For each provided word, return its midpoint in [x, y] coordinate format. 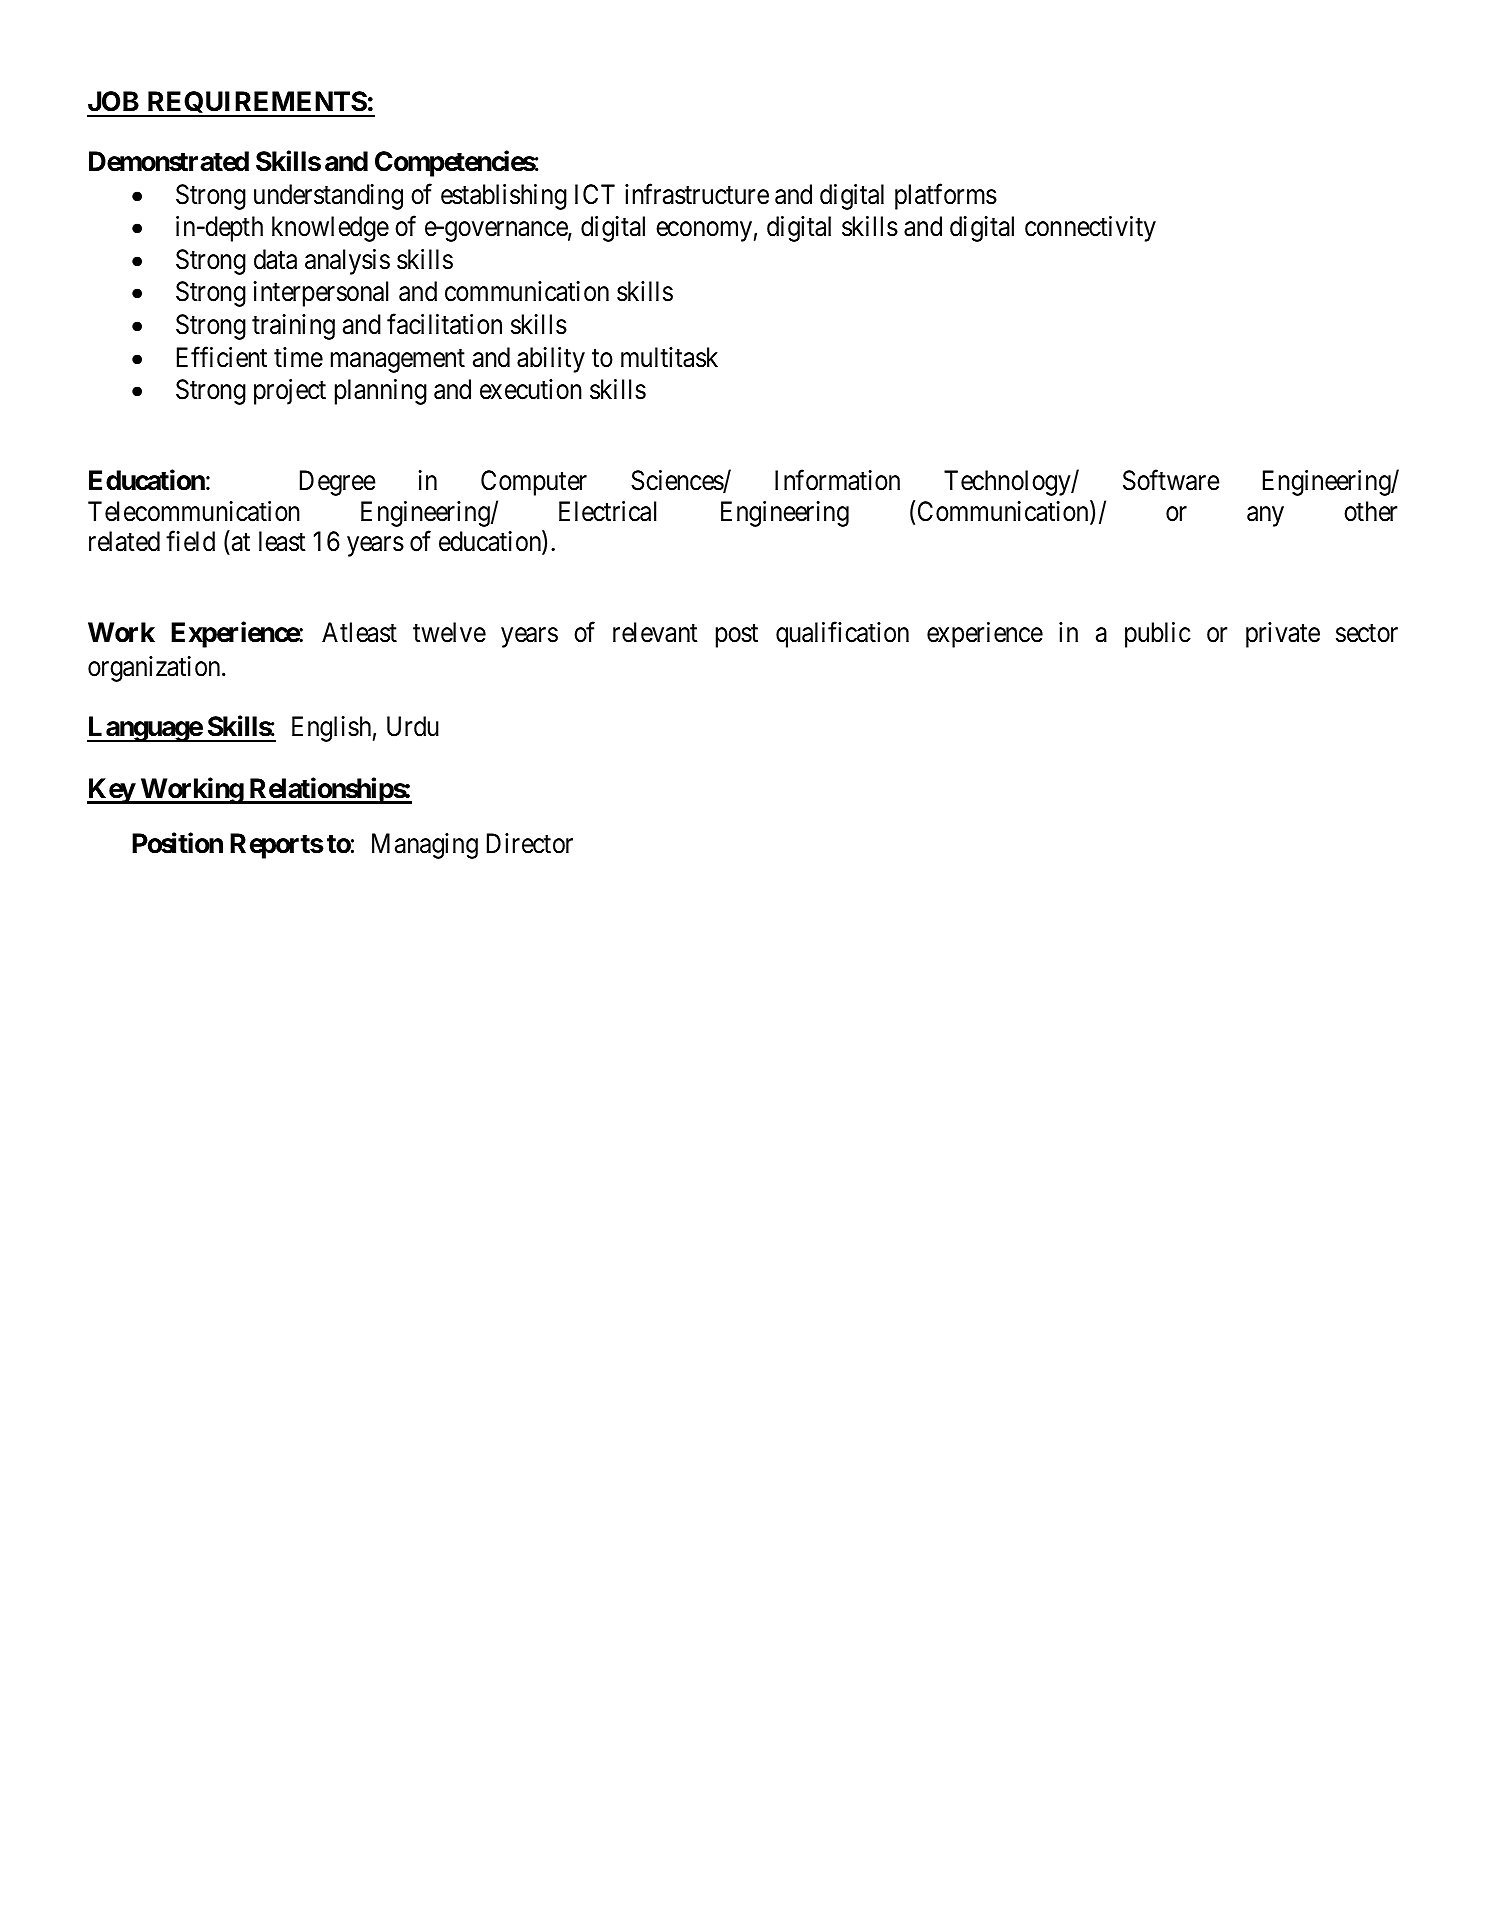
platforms [946, 196]
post [737, 636]
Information [837, 480]
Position [177, 843]
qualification [842, 635]
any [1265, 516]
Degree [338, 483]
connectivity [1090, 229]
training [293, 327]
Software [1171, 480]
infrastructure [697, 194]
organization [155, 669]
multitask [669, 357]
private [1283, 635]
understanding [328, 197]
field [190, 541]
